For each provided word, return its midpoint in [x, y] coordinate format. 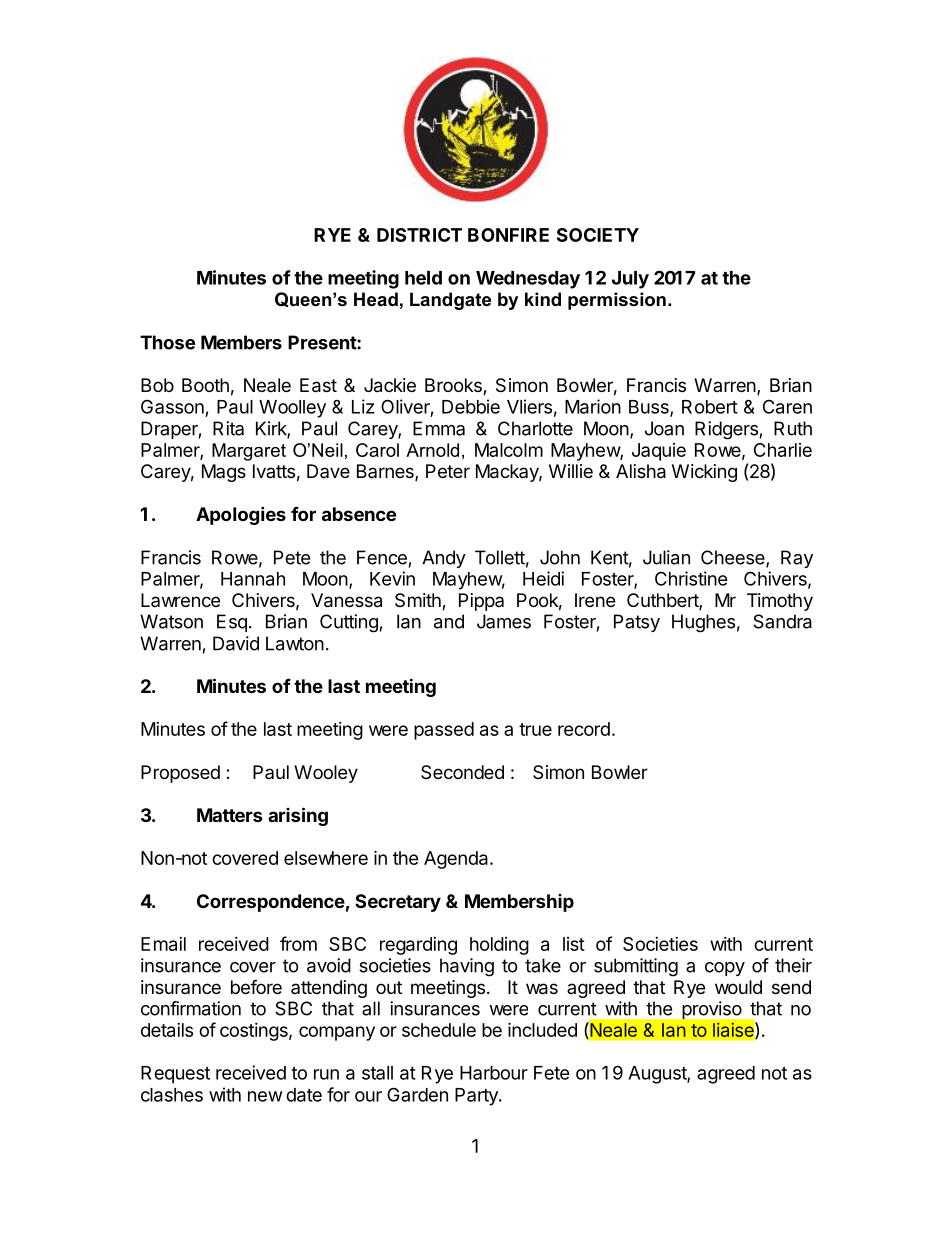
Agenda [457, 860]
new [265, 1096]
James [504, 621]
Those [167, 342]
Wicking [704, 473]
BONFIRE [508, 235]
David [236, 643]
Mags [224, 473]
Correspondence [271, 903]
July [630, 280]
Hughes [703, 623]
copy [725, 969]
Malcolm [509, 450]
